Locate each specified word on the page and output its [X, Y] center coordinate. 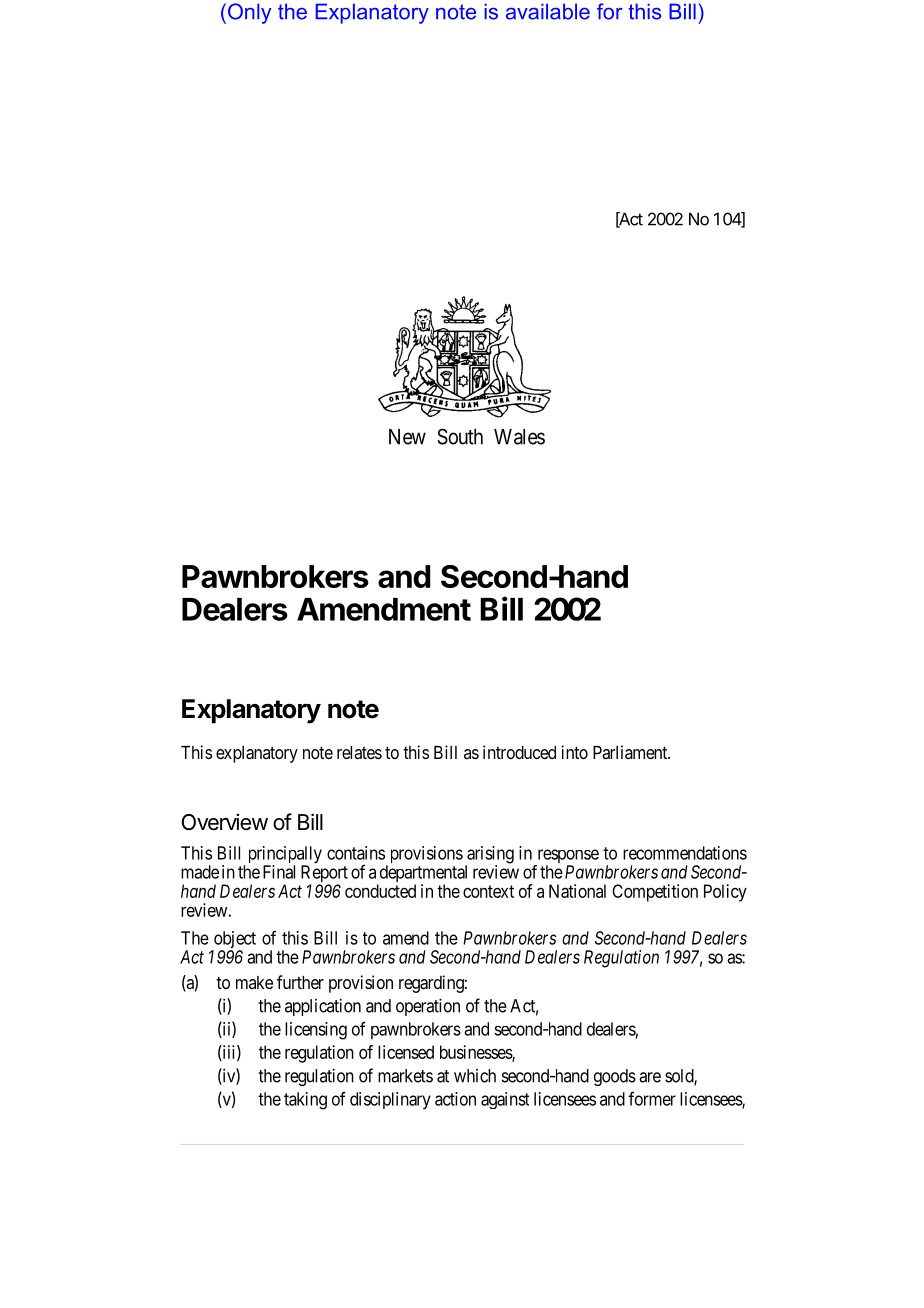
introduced [519, 752]
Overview [225, 822]
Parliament [631, 752]
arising [489, 856]
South [460, 436]
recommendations [685, 853]
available [548, 11]
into [575, 752]
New [407, 437]
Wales [519, 437]
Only [249, 13]
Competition [655, 893]
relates [359, 752]
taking [305, 1101]
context [488, 891]
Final [279, 872]
